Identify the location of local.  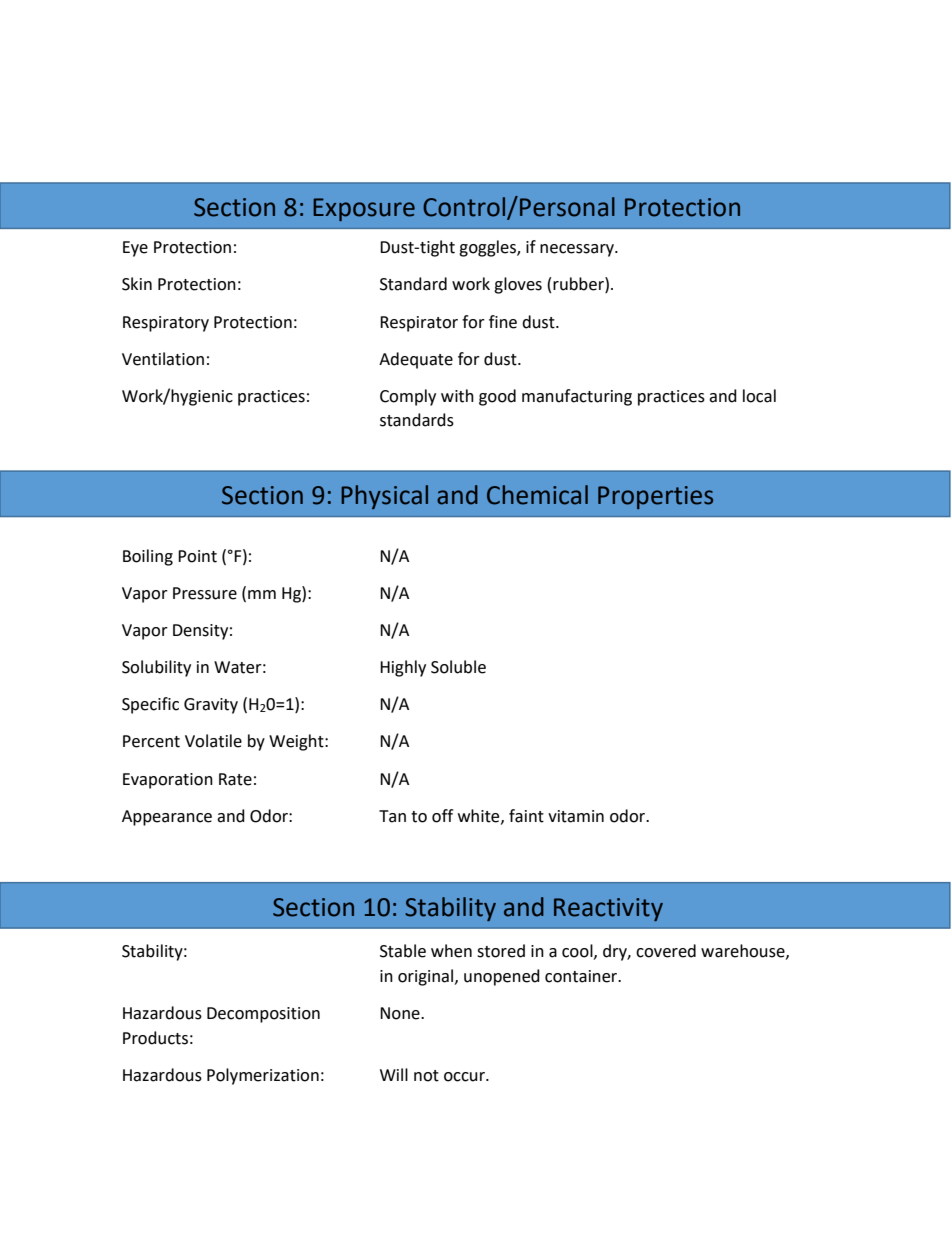
(759, 396).
